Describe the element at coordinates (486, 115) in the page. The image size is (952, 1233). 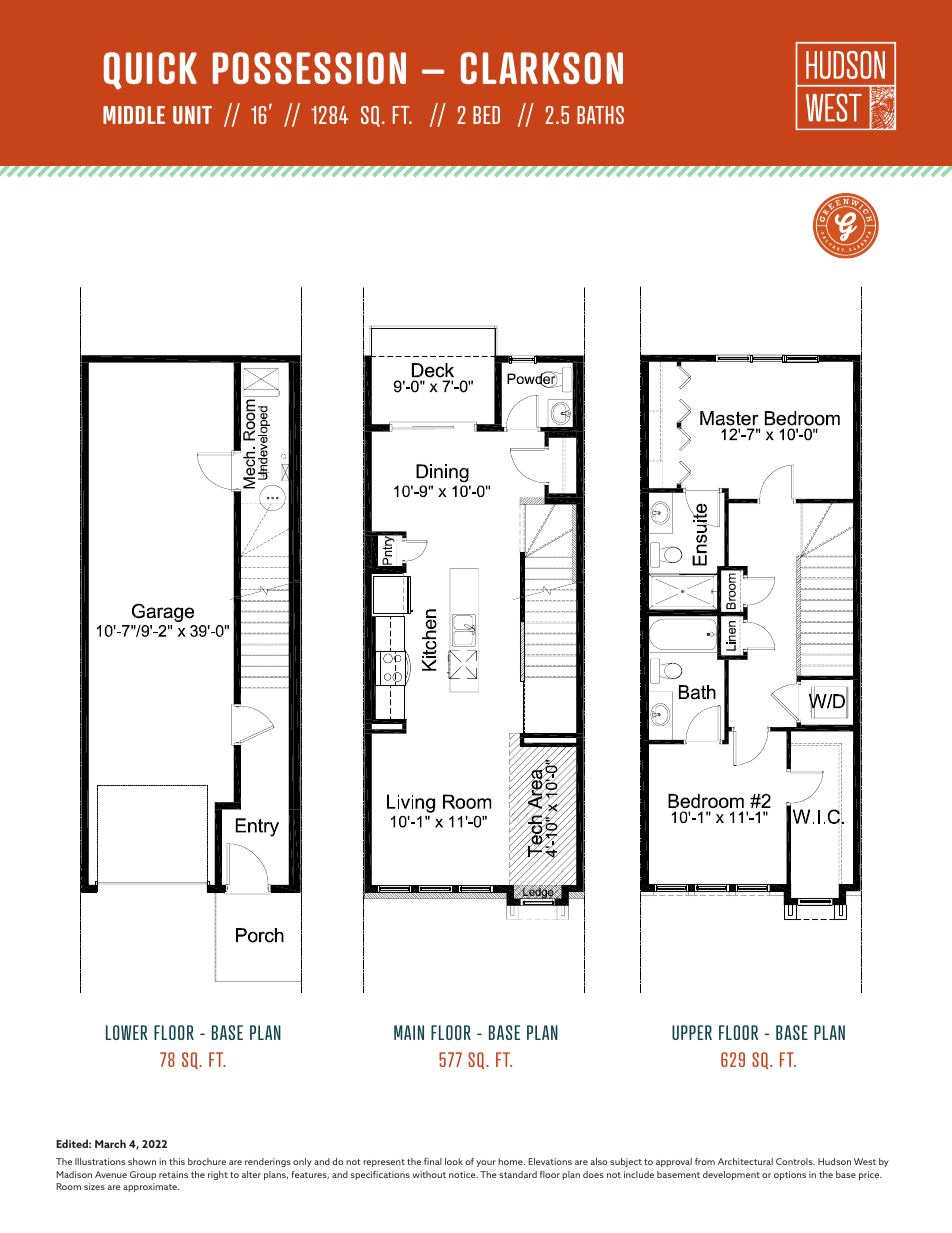
I see `BED` at that location.
